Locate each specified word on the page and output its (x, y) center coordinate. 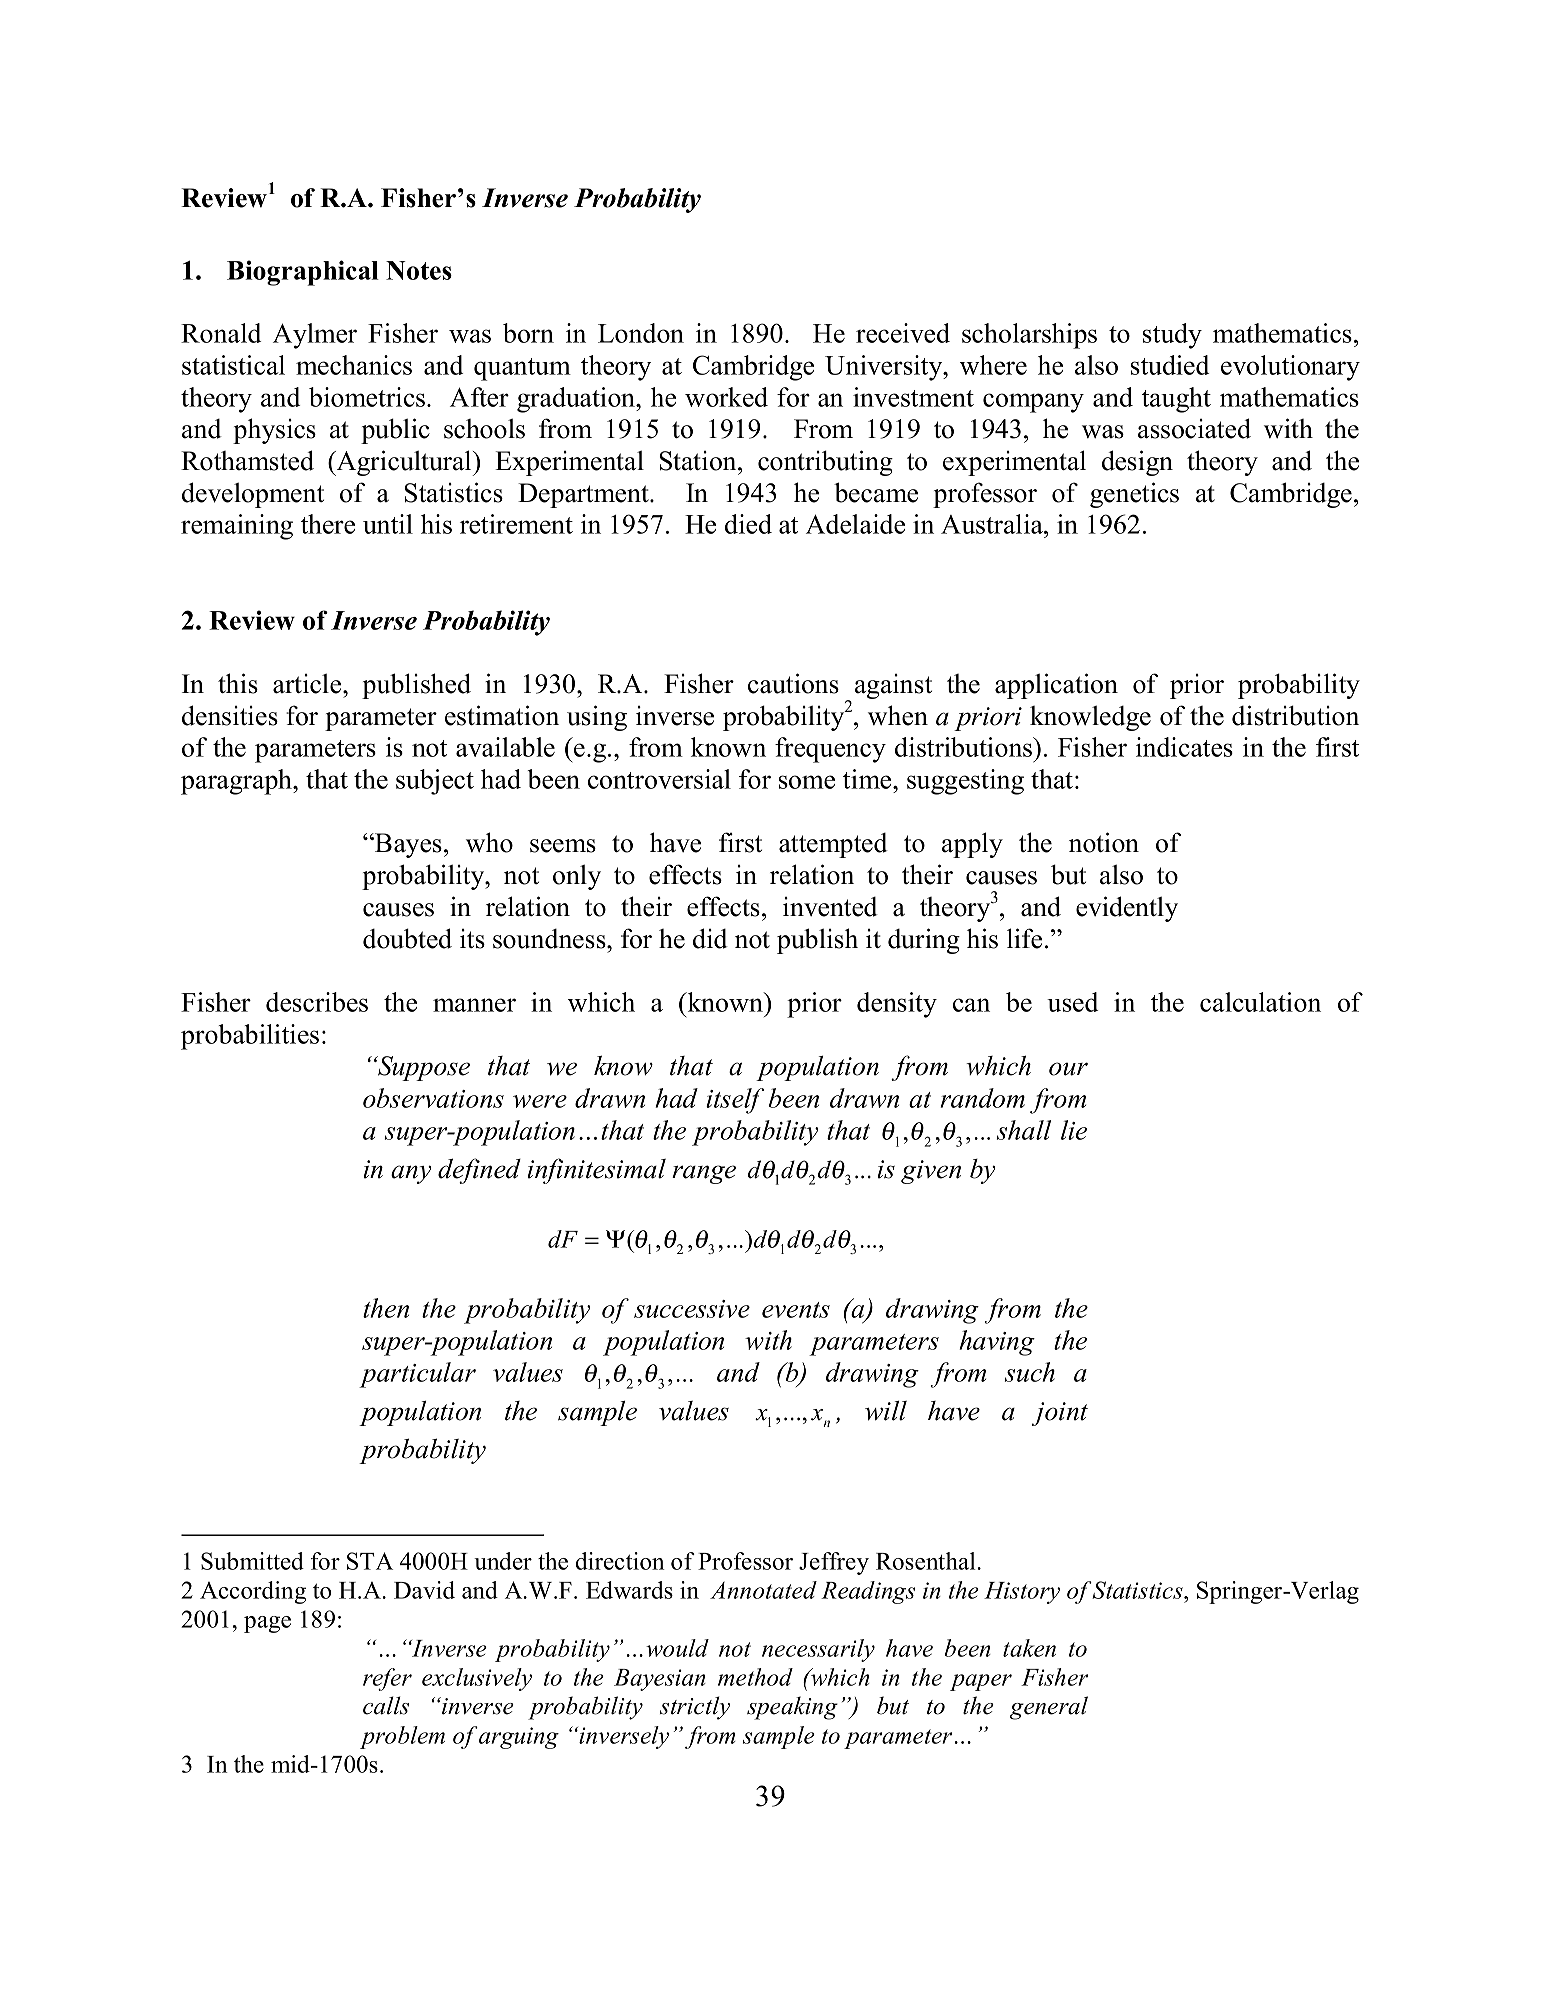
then (386, 1308)
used (1072, 1002)
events (796, 1310)
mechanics (354, 365)
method (755, 1677)
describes (317, 1002)
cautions (793, 683)
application (1056, 686)
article (308, 683)
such (1030, 1372)
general (1049, 1708)
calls (386, 1705)
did (710, 938)
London (641, 333)
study (1172, 336)
